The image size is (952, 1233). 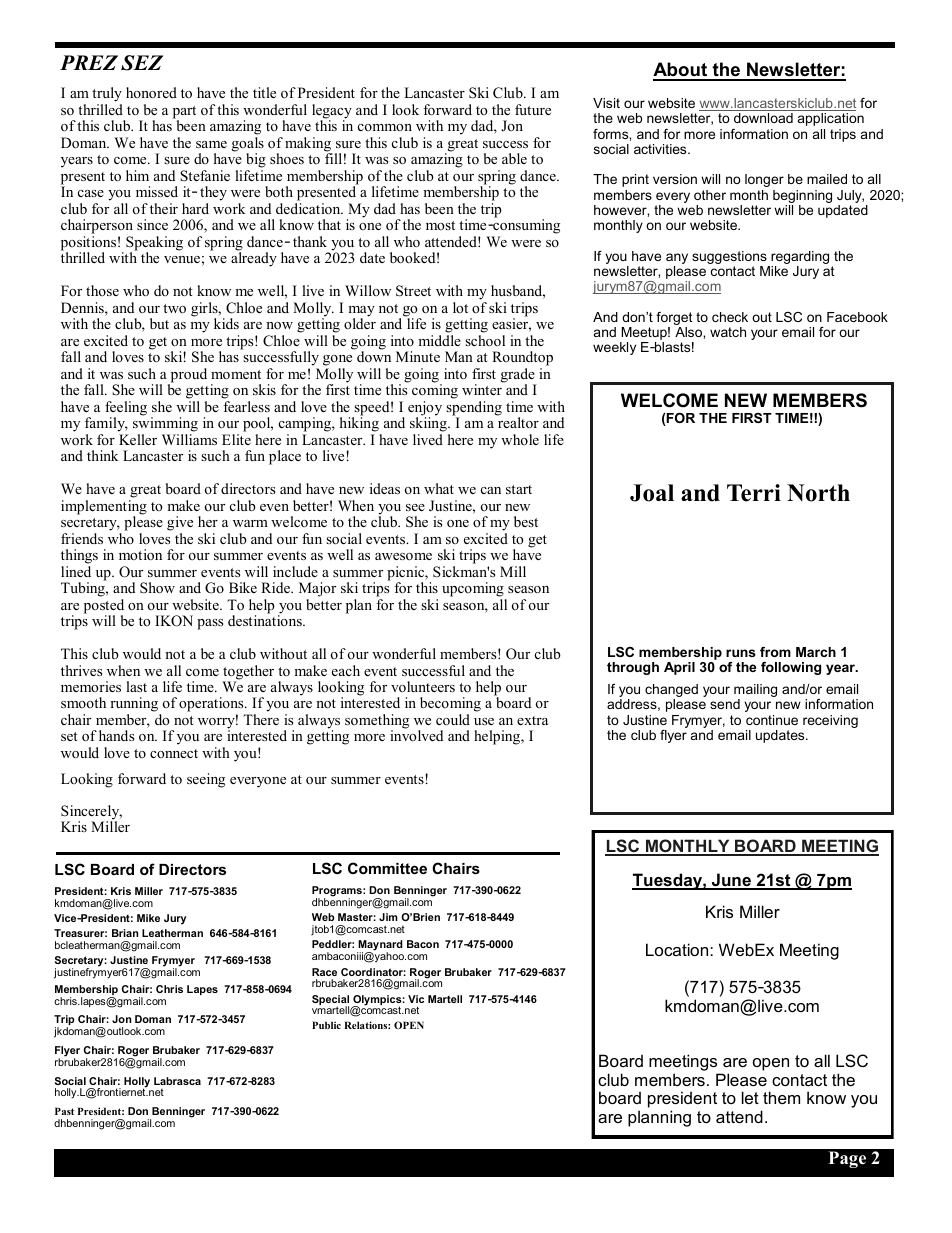 I want to click on awesome, so click(x=403, y=556).
